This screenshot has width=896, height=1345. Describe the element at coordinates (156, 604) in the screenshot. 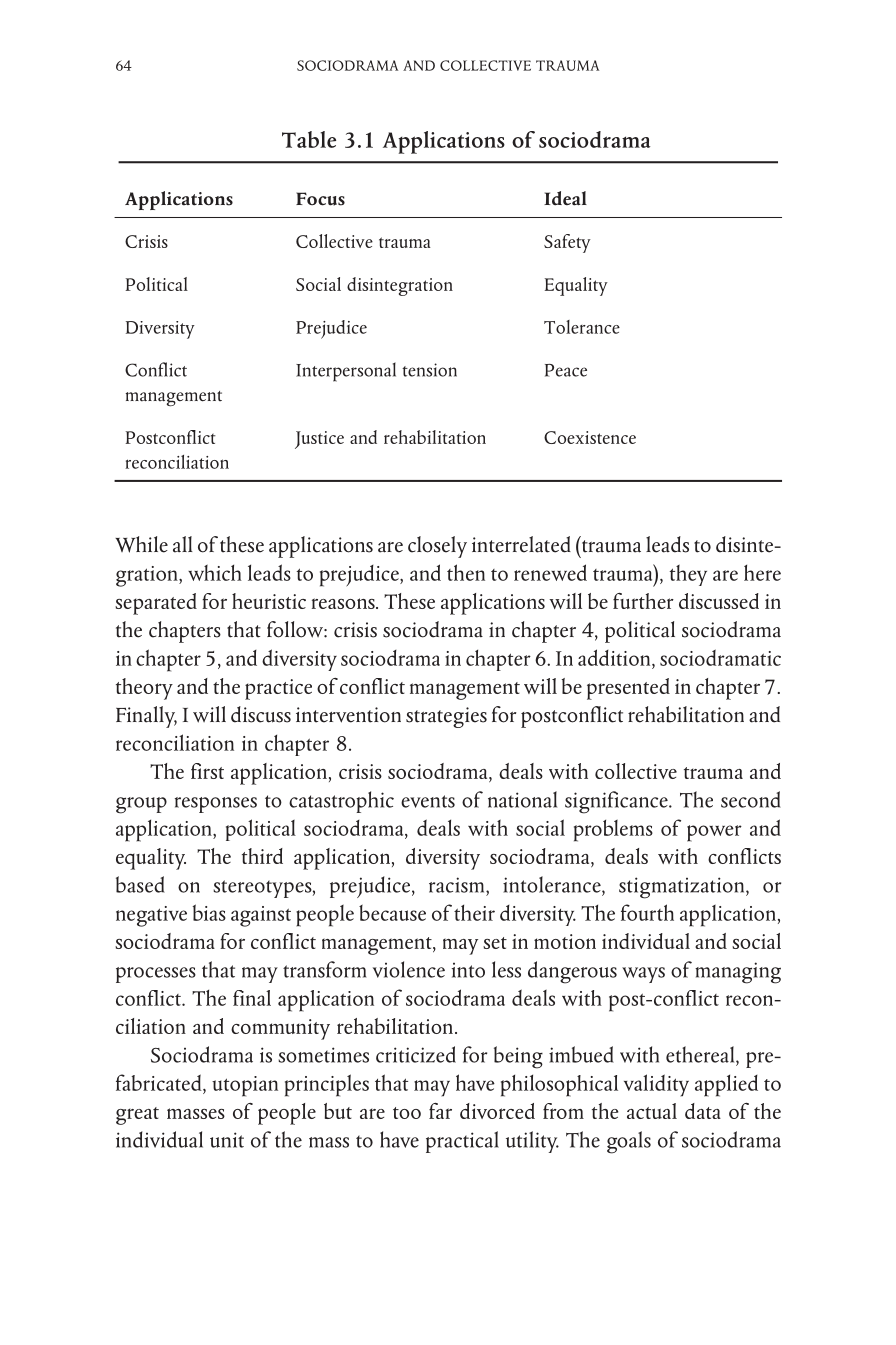

I see `separated` at that location.
